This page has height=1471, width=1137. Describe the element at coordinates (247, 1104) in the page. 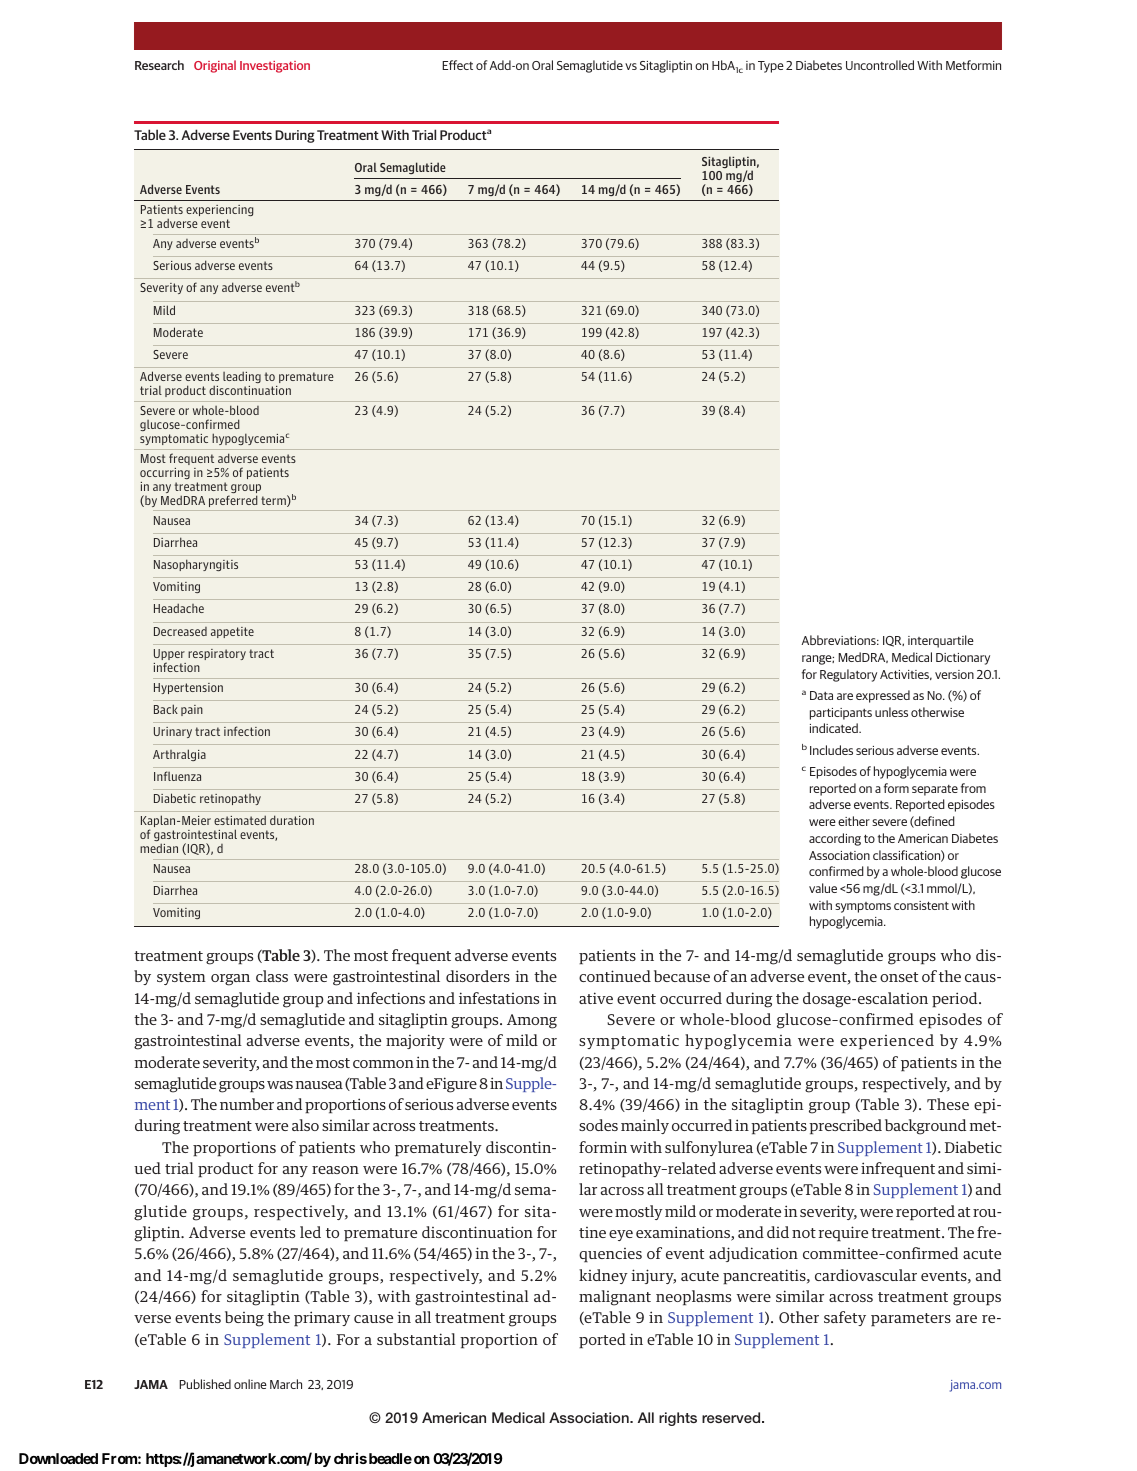

I see `number` at that location.
